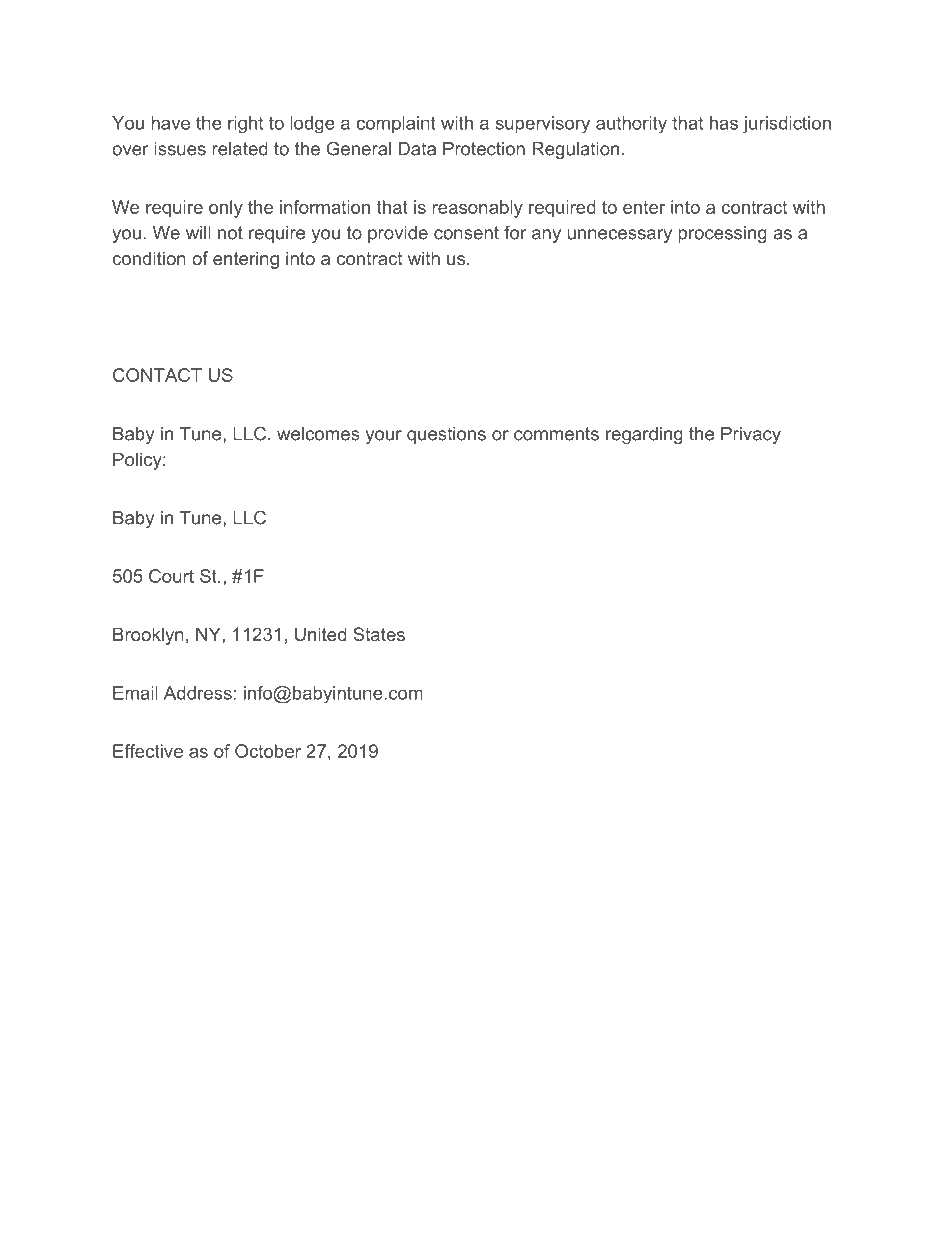 The height and width of the page is (1233, 952). What do you see at coordinates (180, 149) in the page?
I see `issues` at bounding box center [180, 149].
